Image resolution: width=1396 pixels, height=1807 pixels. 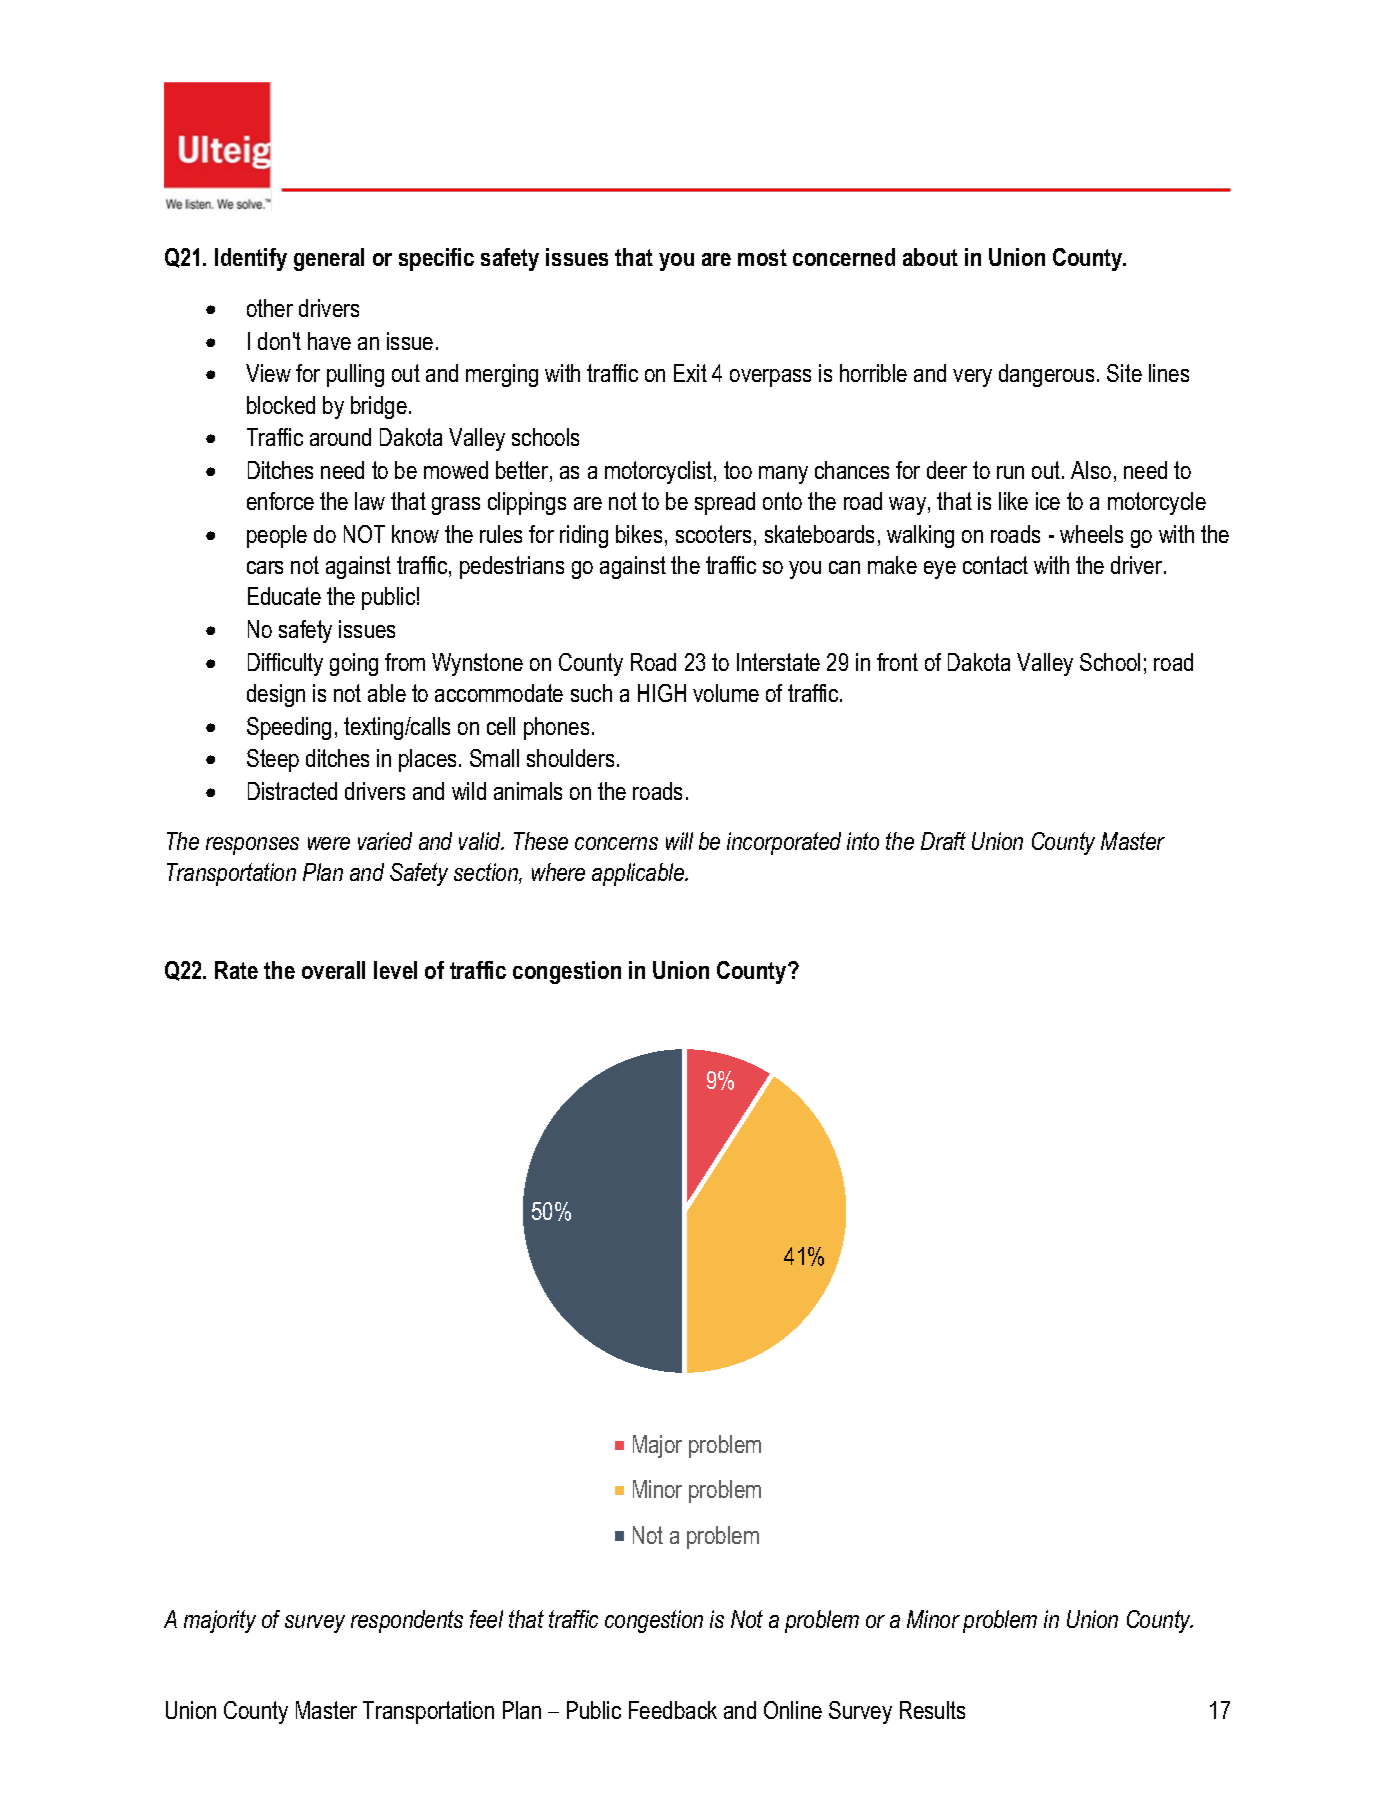 What do you see at coordinates (932, 1710) in the screenshot?
I see `Results` at bounding box center [932, 1710].
